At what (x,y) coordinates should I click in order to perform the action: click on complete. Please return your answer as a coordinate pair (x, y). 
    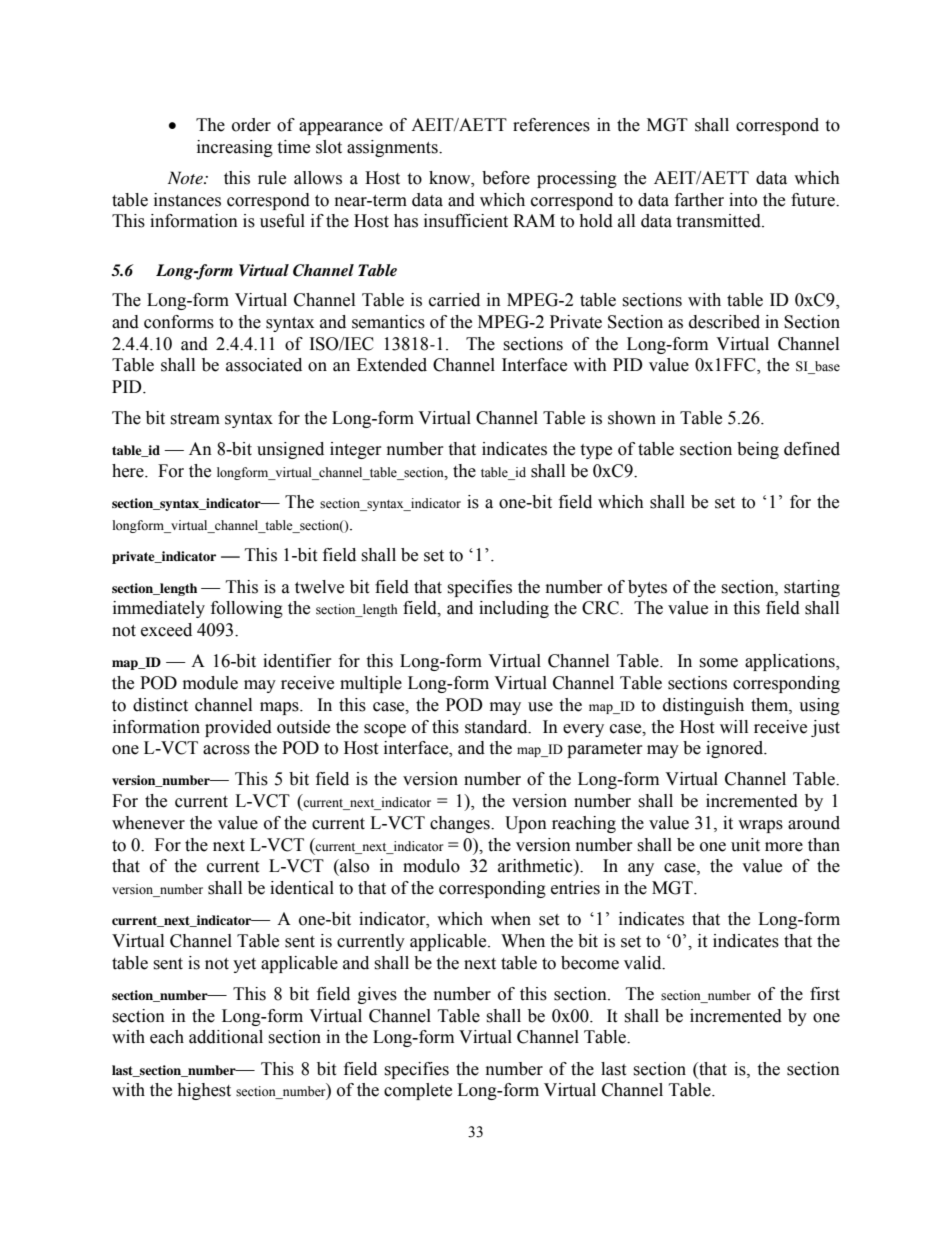
    Looking at the image, I should click on (418, 1091).
